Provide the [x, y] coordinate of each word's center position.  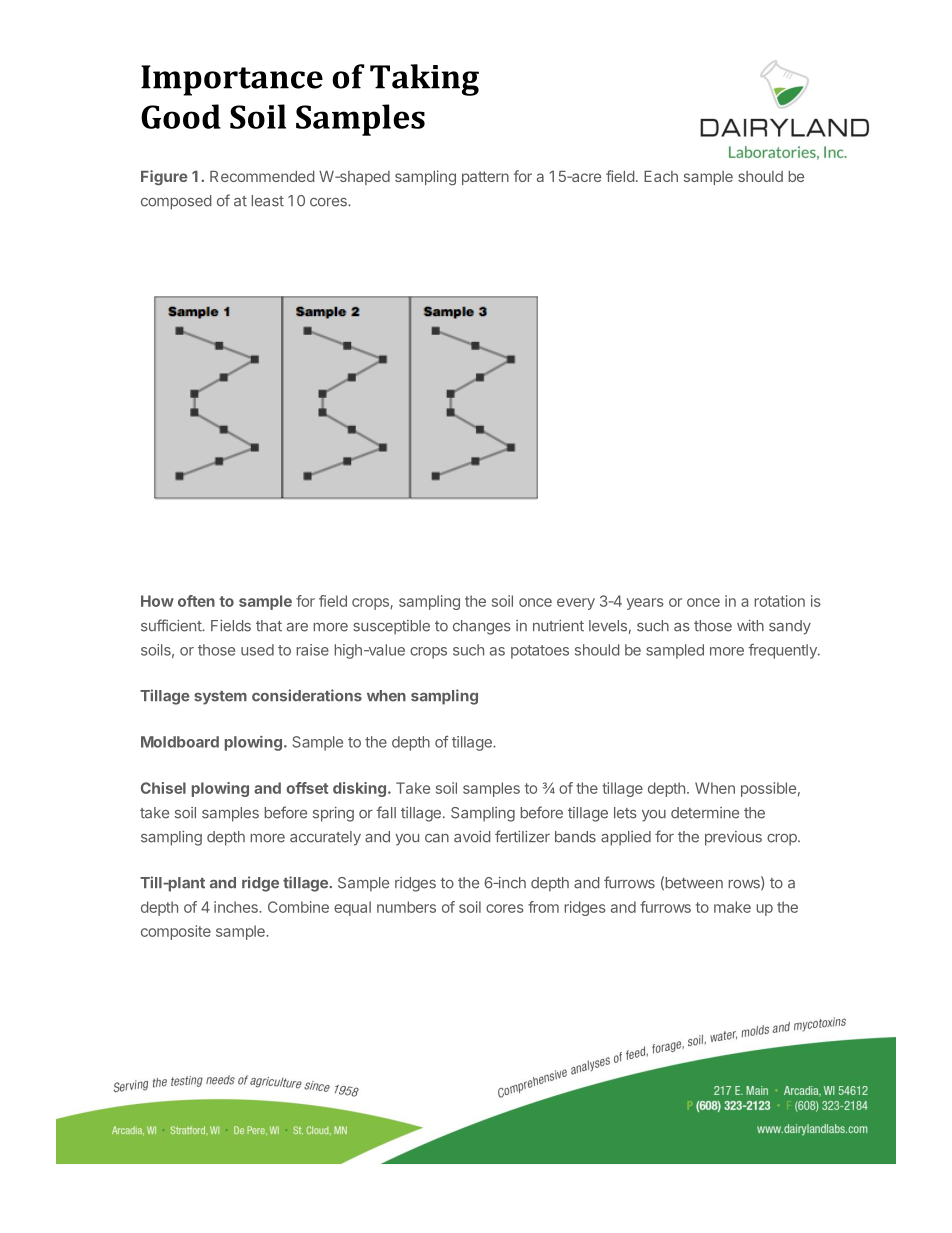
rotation [780, 601]
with [750, 626]
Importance [232, 80]
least [268, 201]
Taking [424, 80]
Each [661, 176]
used [257, 650]
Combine [298, 907]
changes [482, 627]
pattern [485, 178]
